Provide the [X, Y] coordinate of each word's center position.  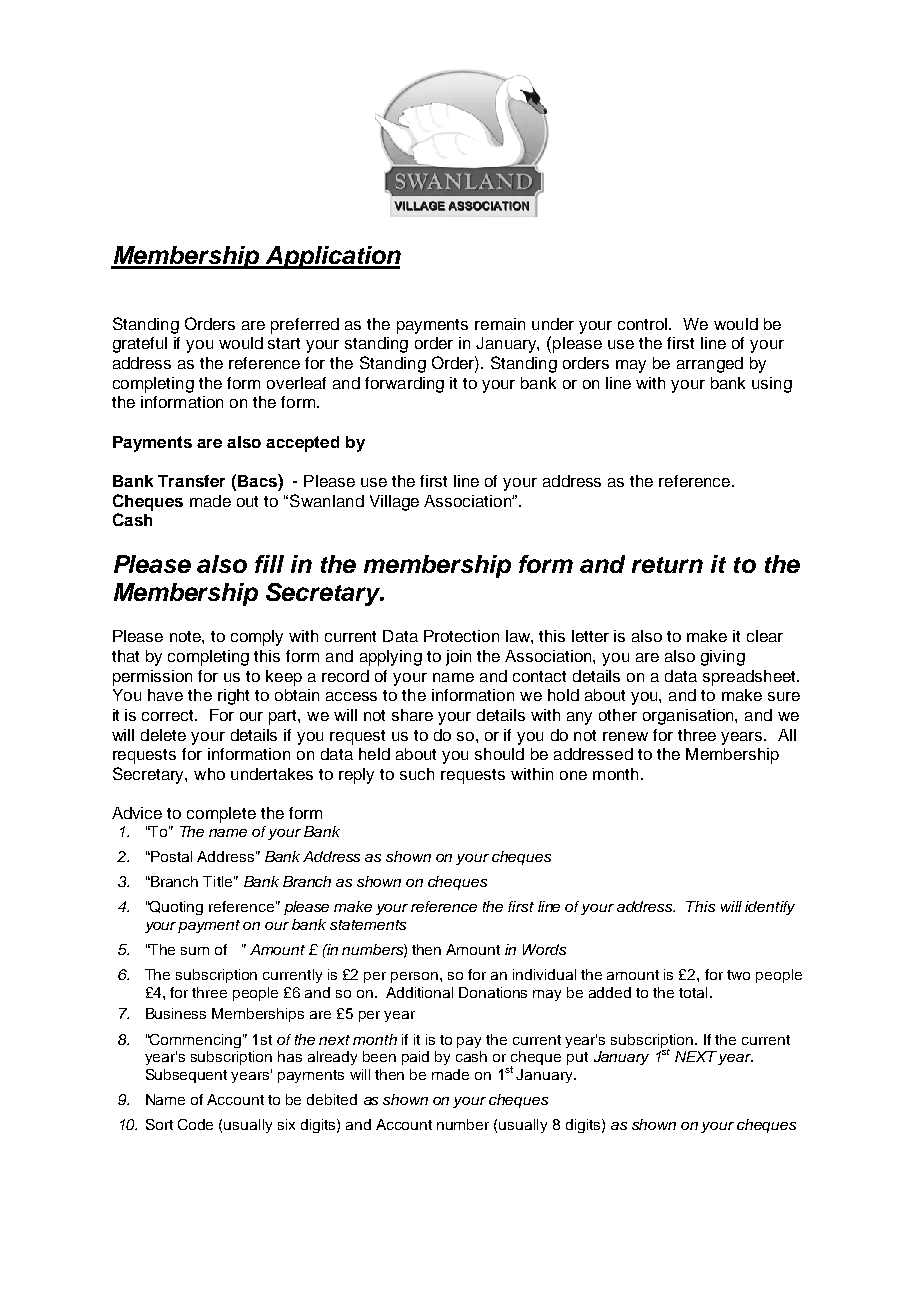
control [644, 324]
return [667, 565]
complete [221, 815]
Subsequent [186, 1076]
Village [394, 503]
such [417, 774]
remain [500, 324]
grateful [140, 345]
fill [269, 564]
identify [770, 908]
